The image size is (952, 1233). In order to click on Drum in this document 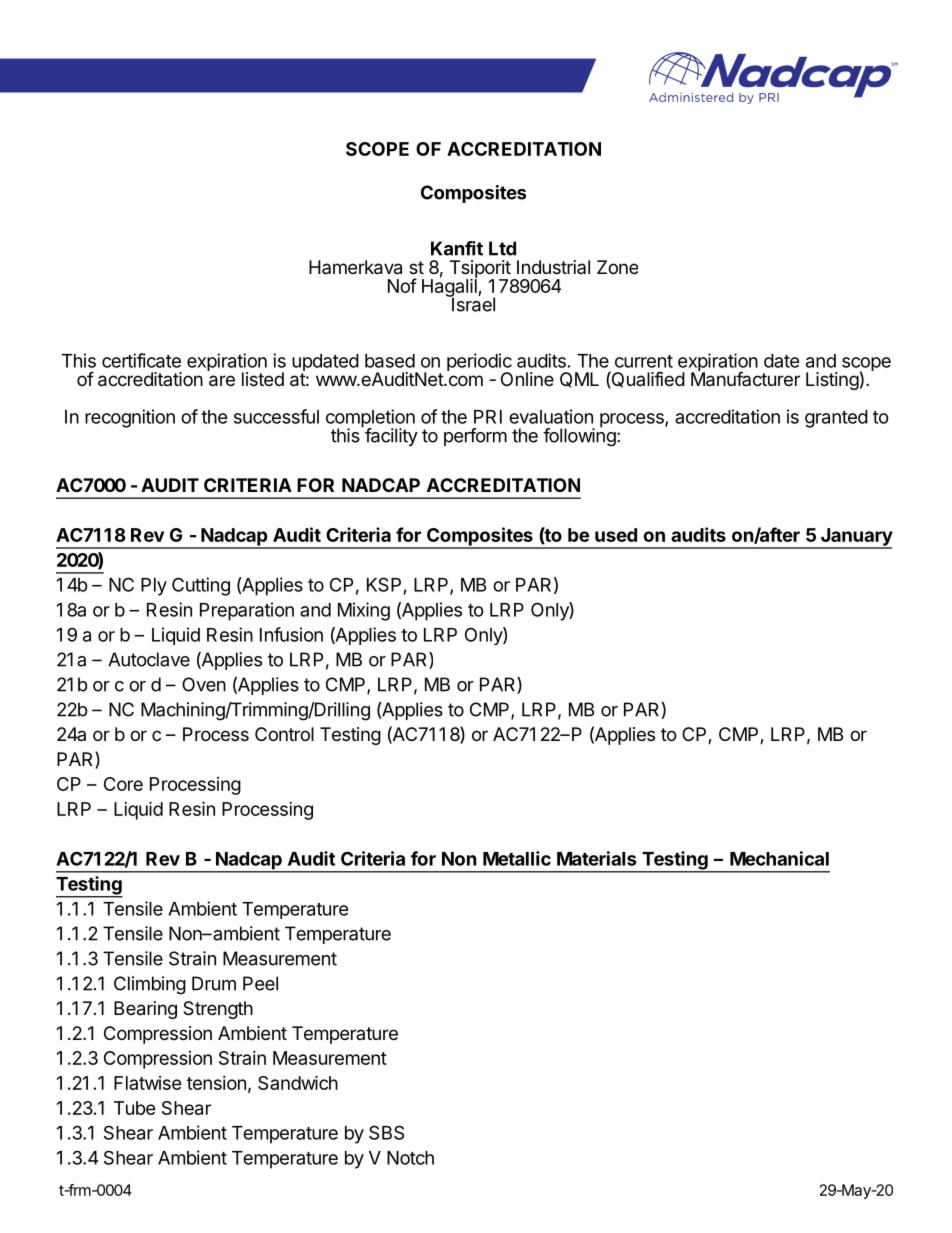, I will do `click(214, 983)`.
